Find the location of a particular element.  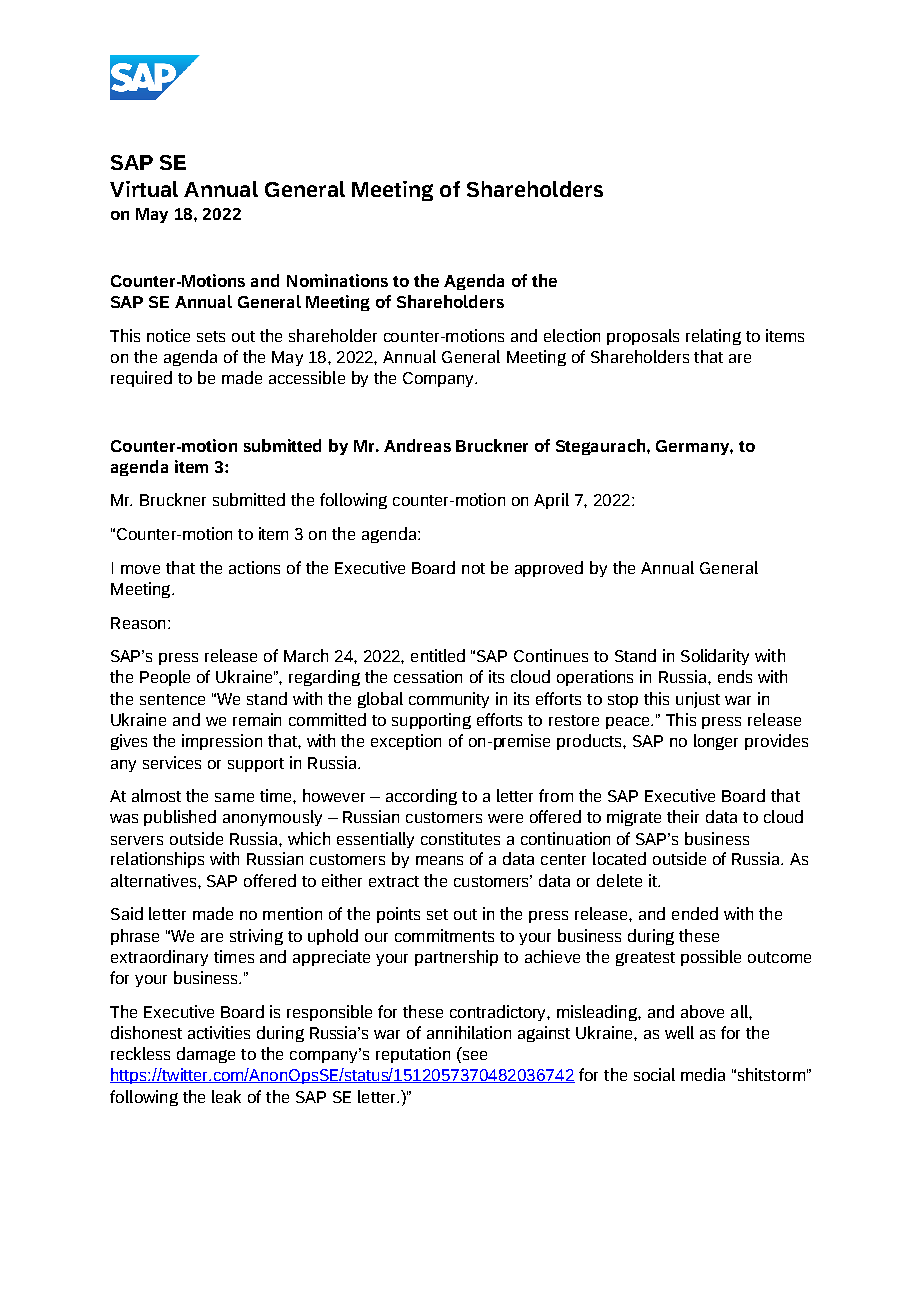

Solidarity is located at coordinates (715, 657).
